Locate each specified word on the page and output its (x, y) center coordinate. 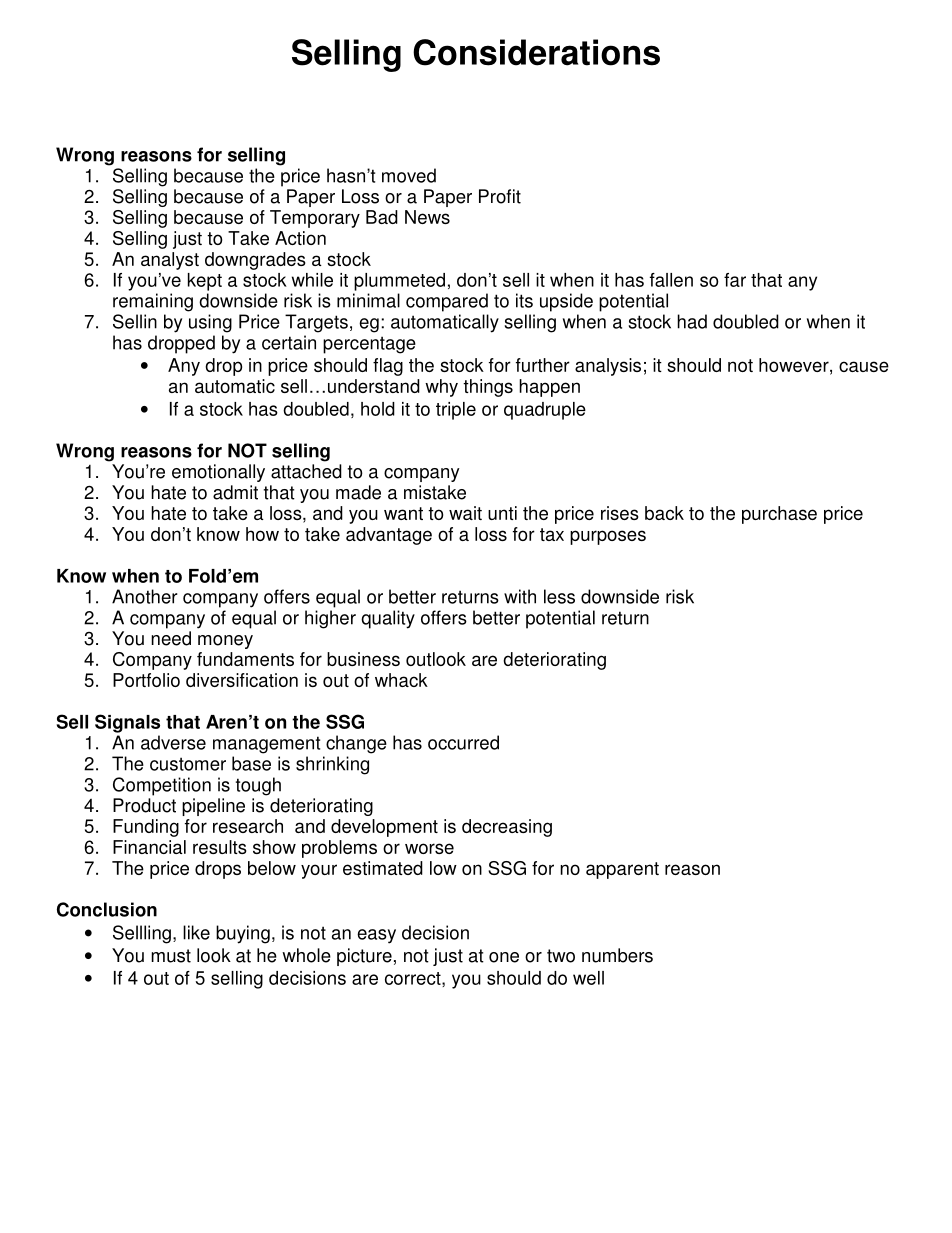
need (171, 638)
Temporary (315, 219)
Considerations (536, 52)
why (441, 388)
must (171, 956)
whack (401, 680)
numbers (617, 955)
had (692, 321)
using (210, 323)
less (559, 596)
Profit (500, 196)
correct (414, 979)
